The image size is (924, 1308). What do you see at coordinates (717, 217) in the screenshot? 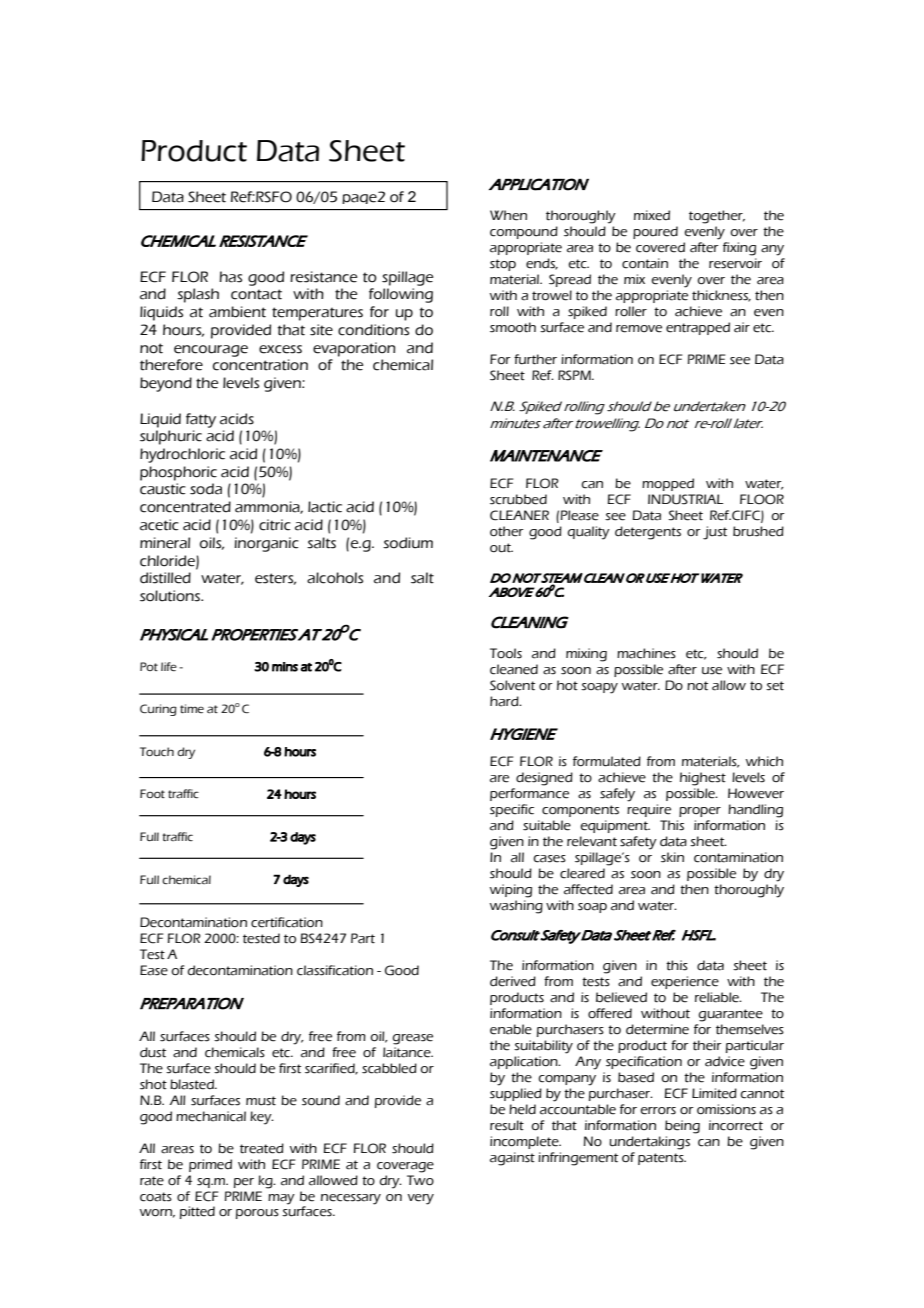
I see `together` at bounding box center [717, 217].
